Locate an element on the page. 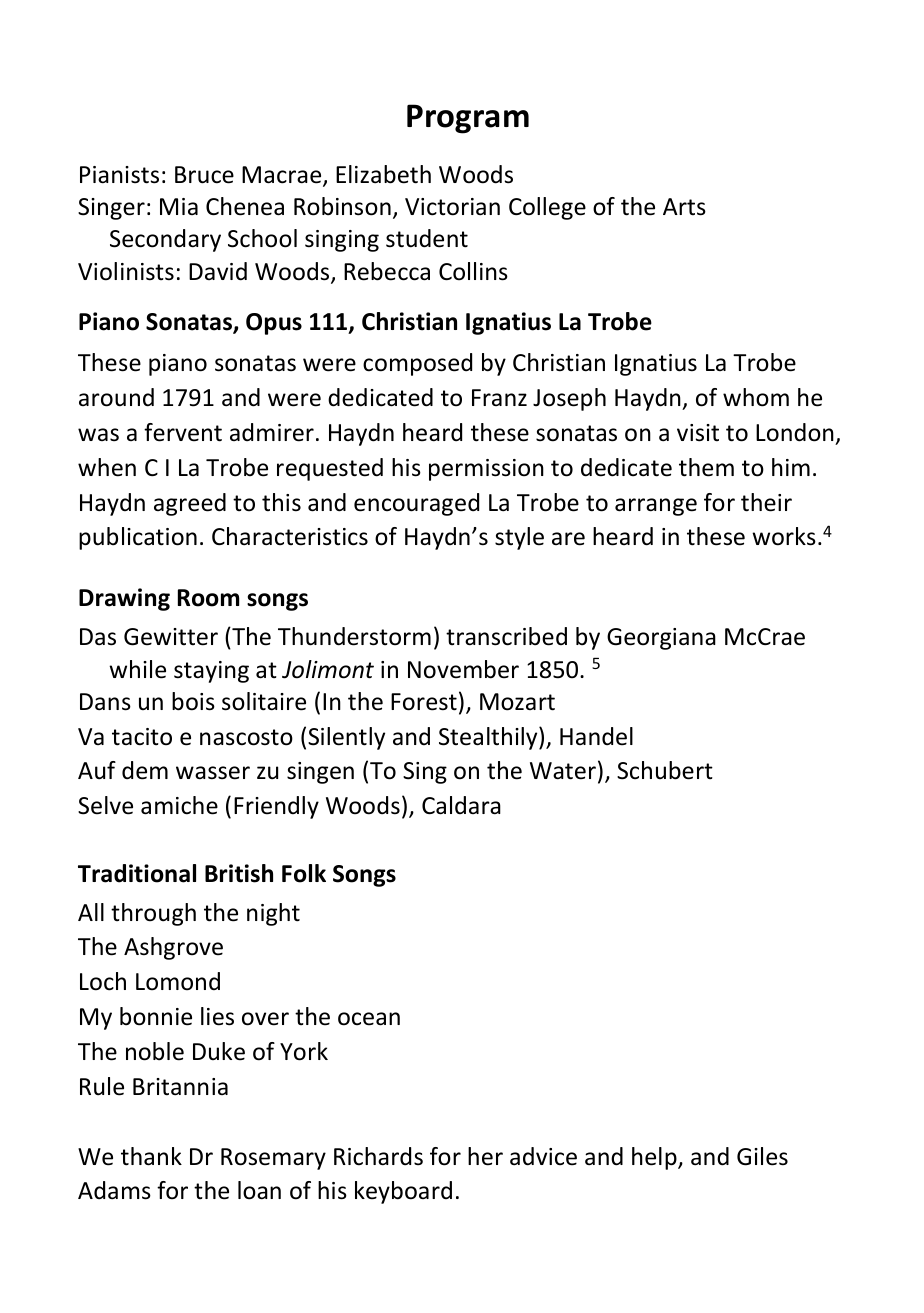 This document has width=924, height=1313. Giles is located at coordinates (762, 1156).
